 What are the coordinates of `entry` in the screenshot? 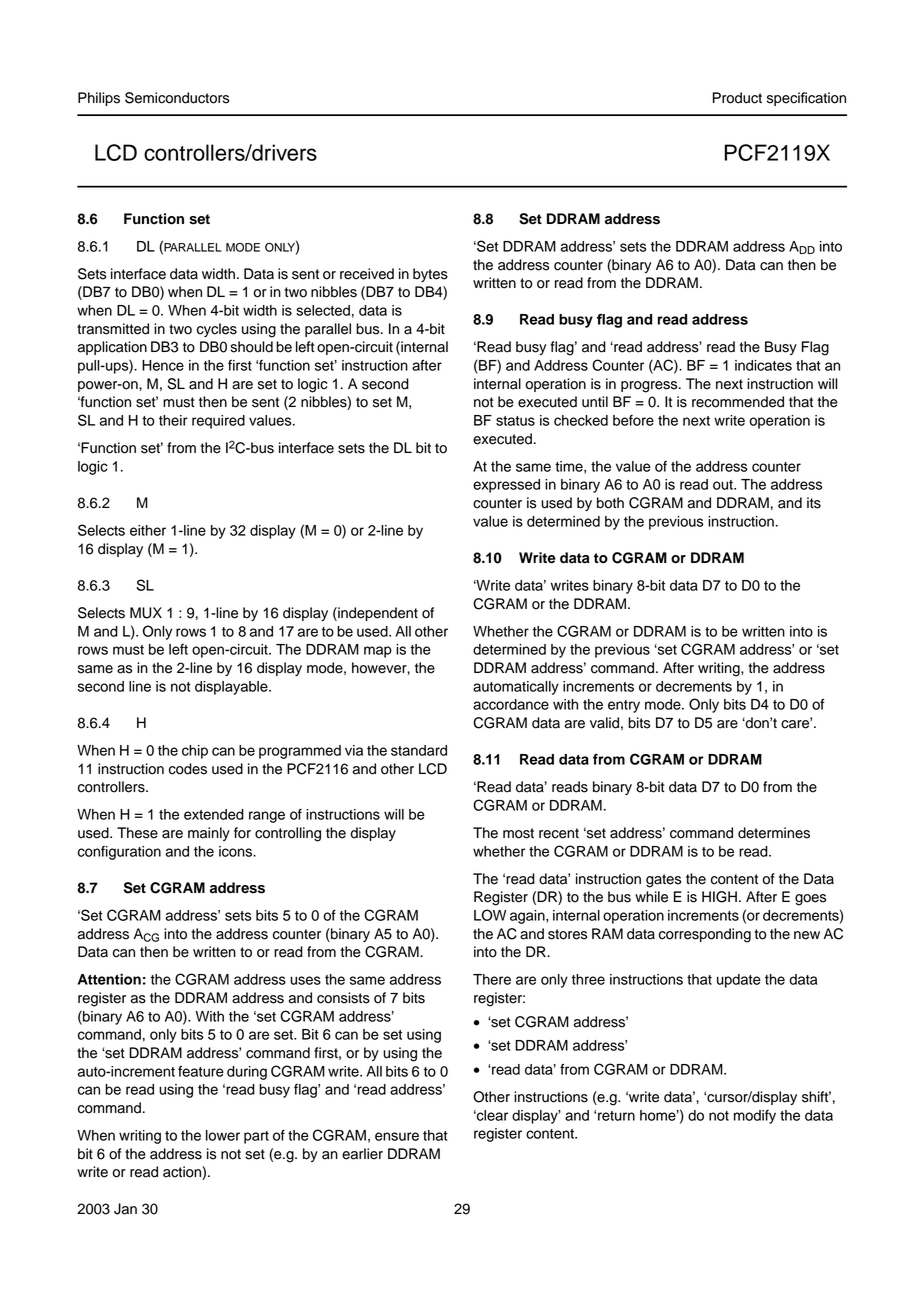 It's located at (624, 706).
